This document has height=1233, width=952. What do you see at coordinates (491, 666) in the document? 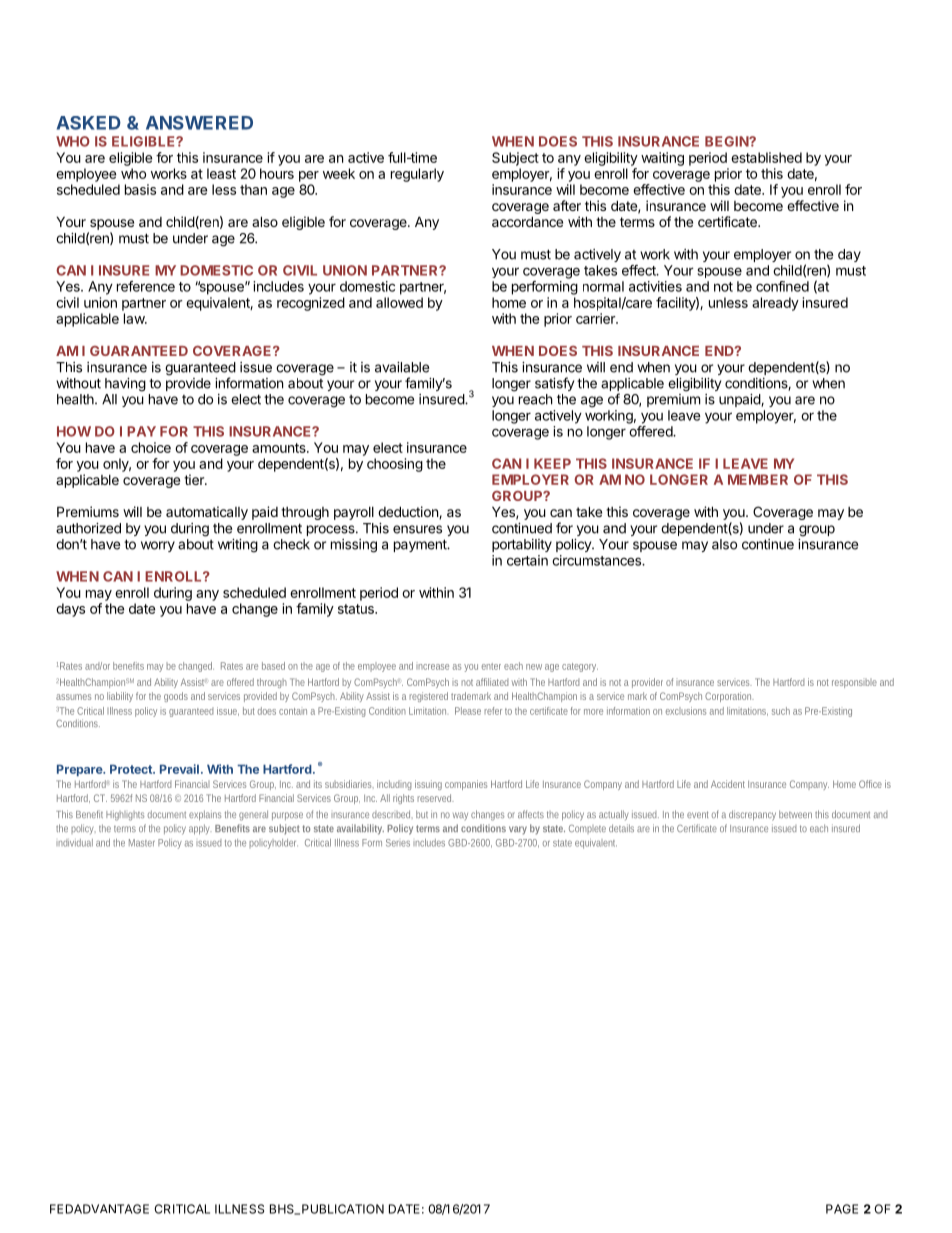
I see `enter` at bounding box center [491, 666].
